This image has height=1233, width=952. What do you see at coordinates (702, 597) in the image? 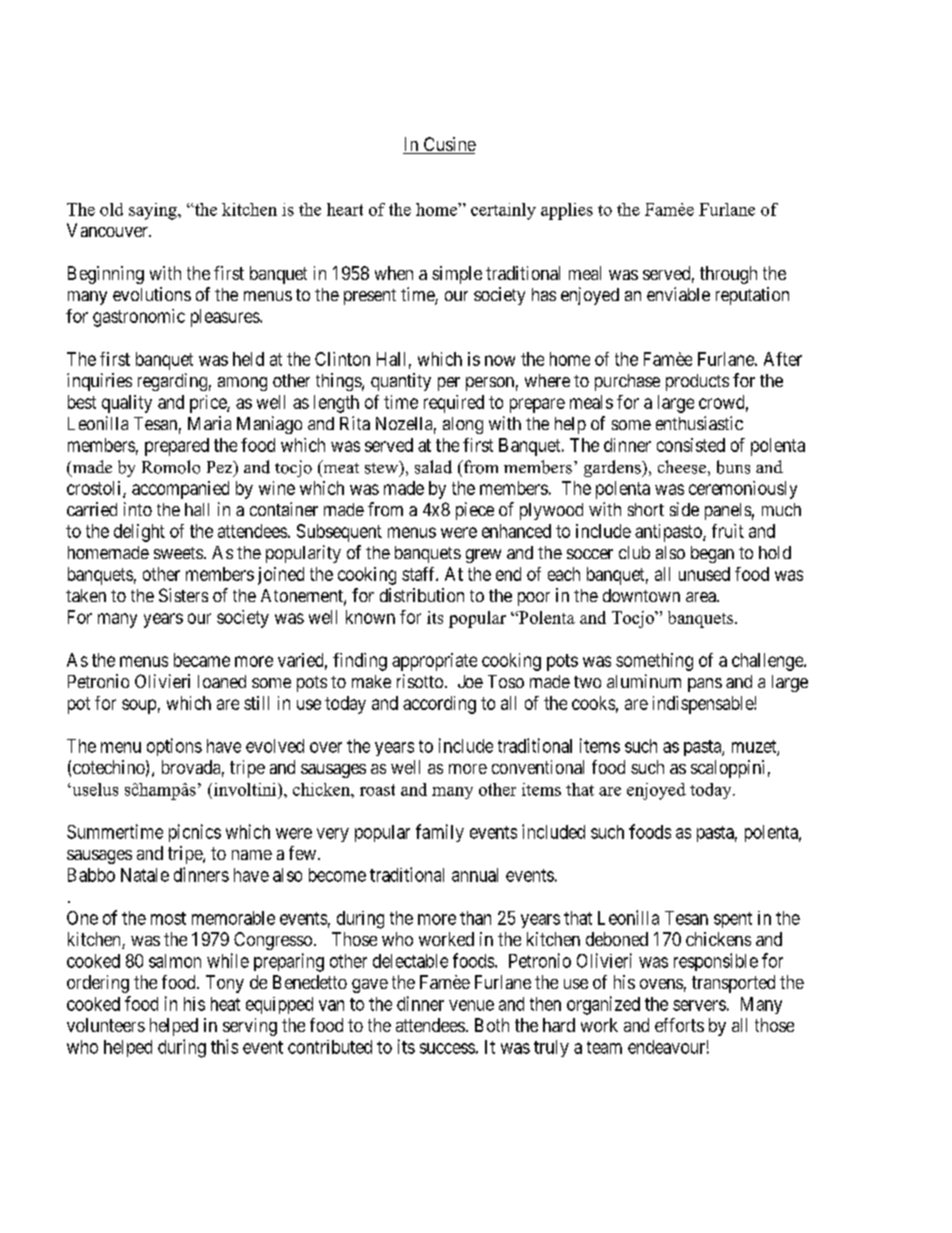
I see `area` at bounding box center [702, 597].
